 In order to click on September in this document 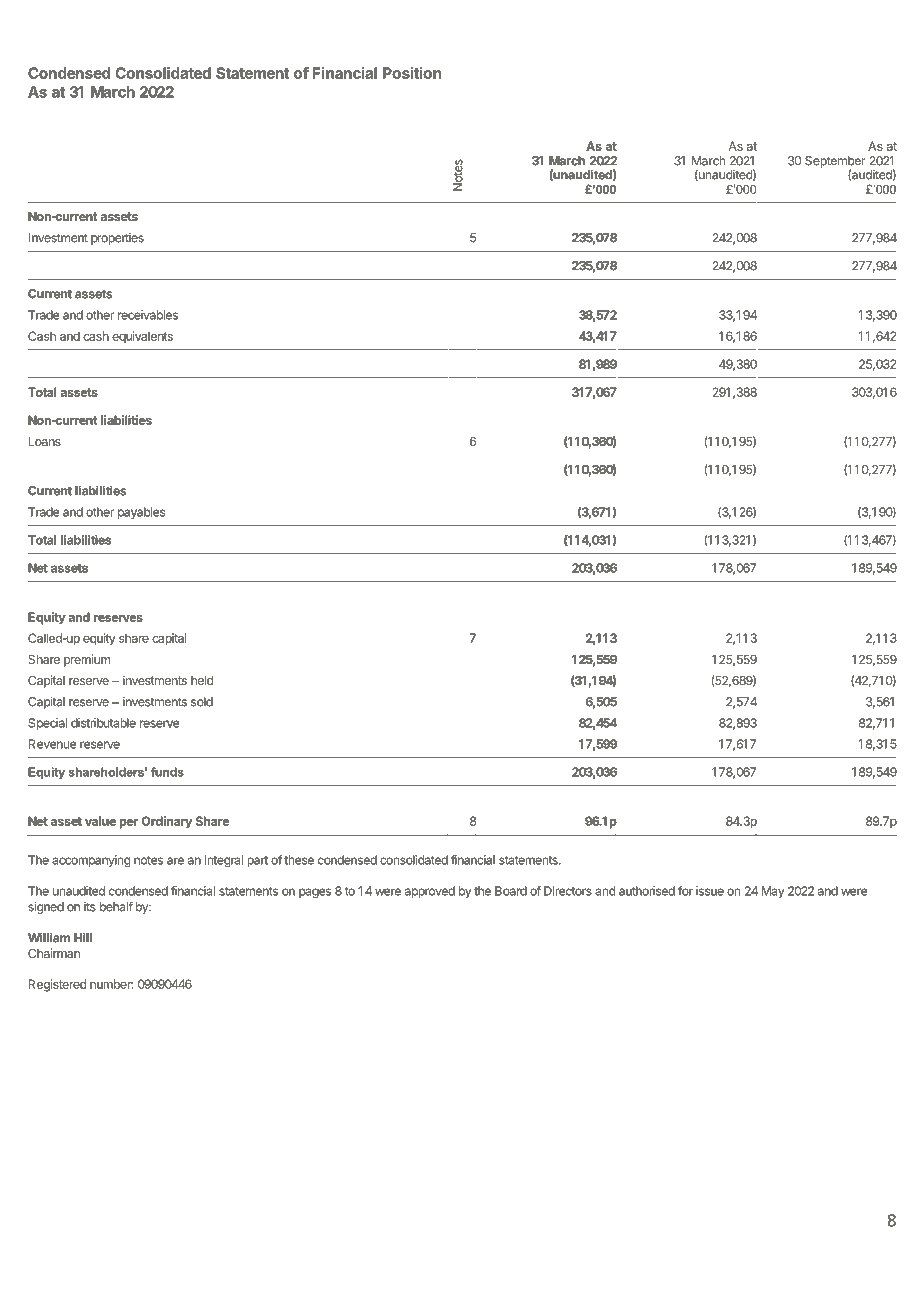, I will do `click(835, 163)`.
